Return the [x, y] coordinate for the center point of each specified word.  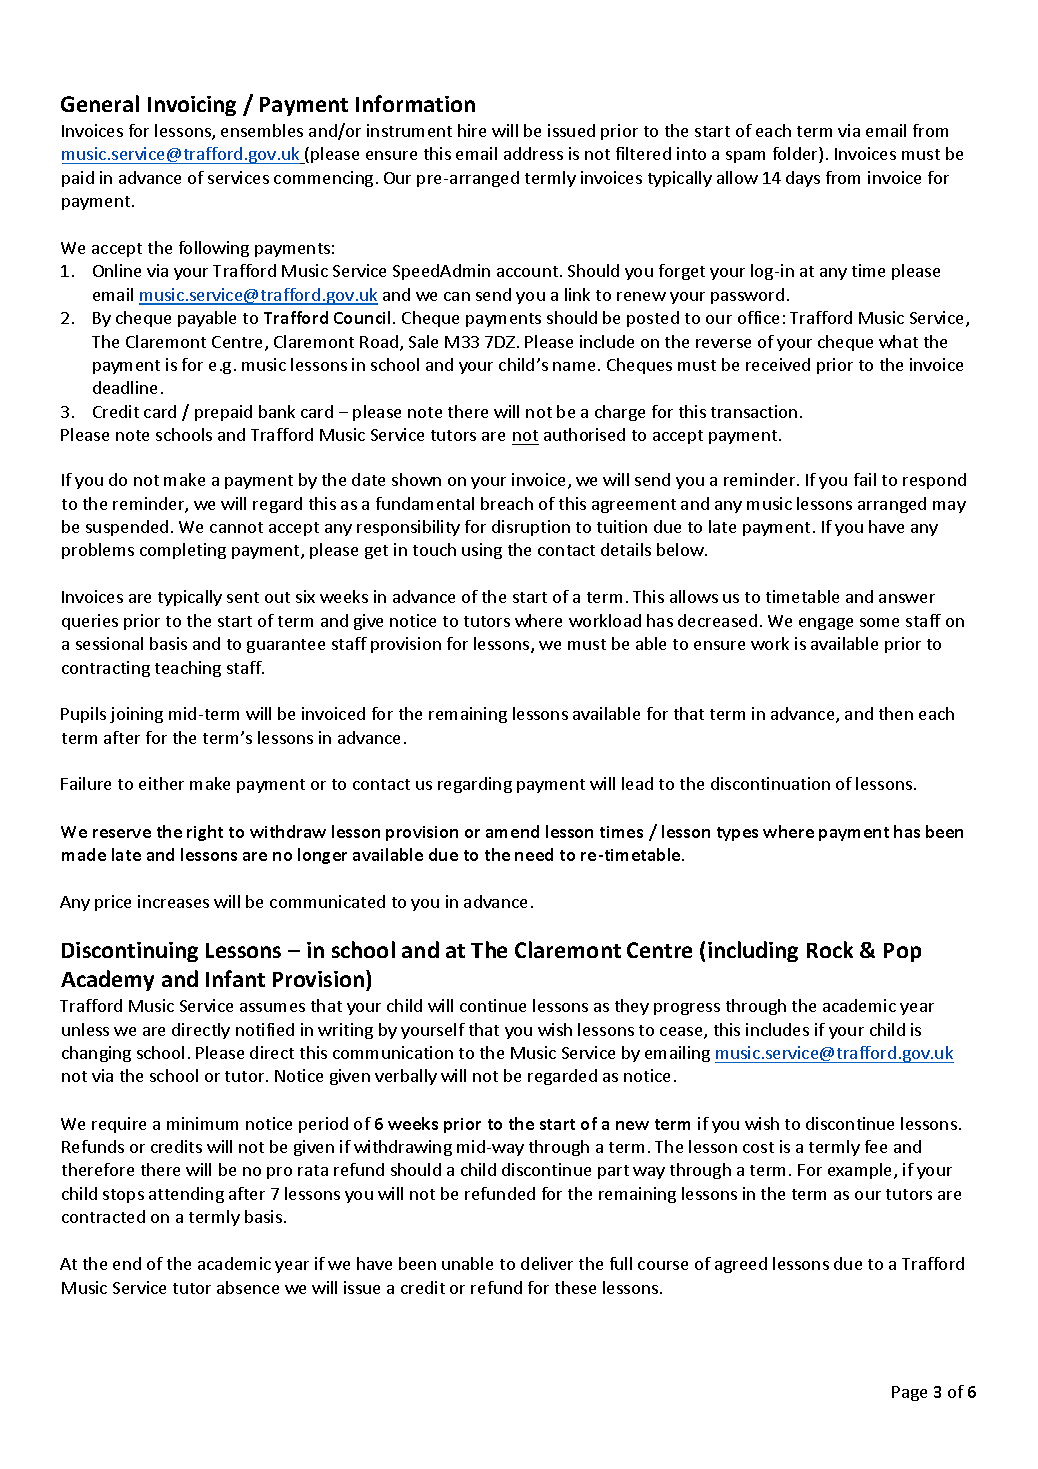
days [803, 179]
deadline [125, 387]
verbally [406, 1077]
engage [826, 624]
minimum [202, 1123]
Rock [830, 949]
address [533, 153]
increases [173, 901]
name [574, 366]
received [778, 364]
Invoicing [192, 106]
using [482, 551]
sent [243, 597]
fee [876, 1146]
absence [248, 1287]
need [534, 854]
